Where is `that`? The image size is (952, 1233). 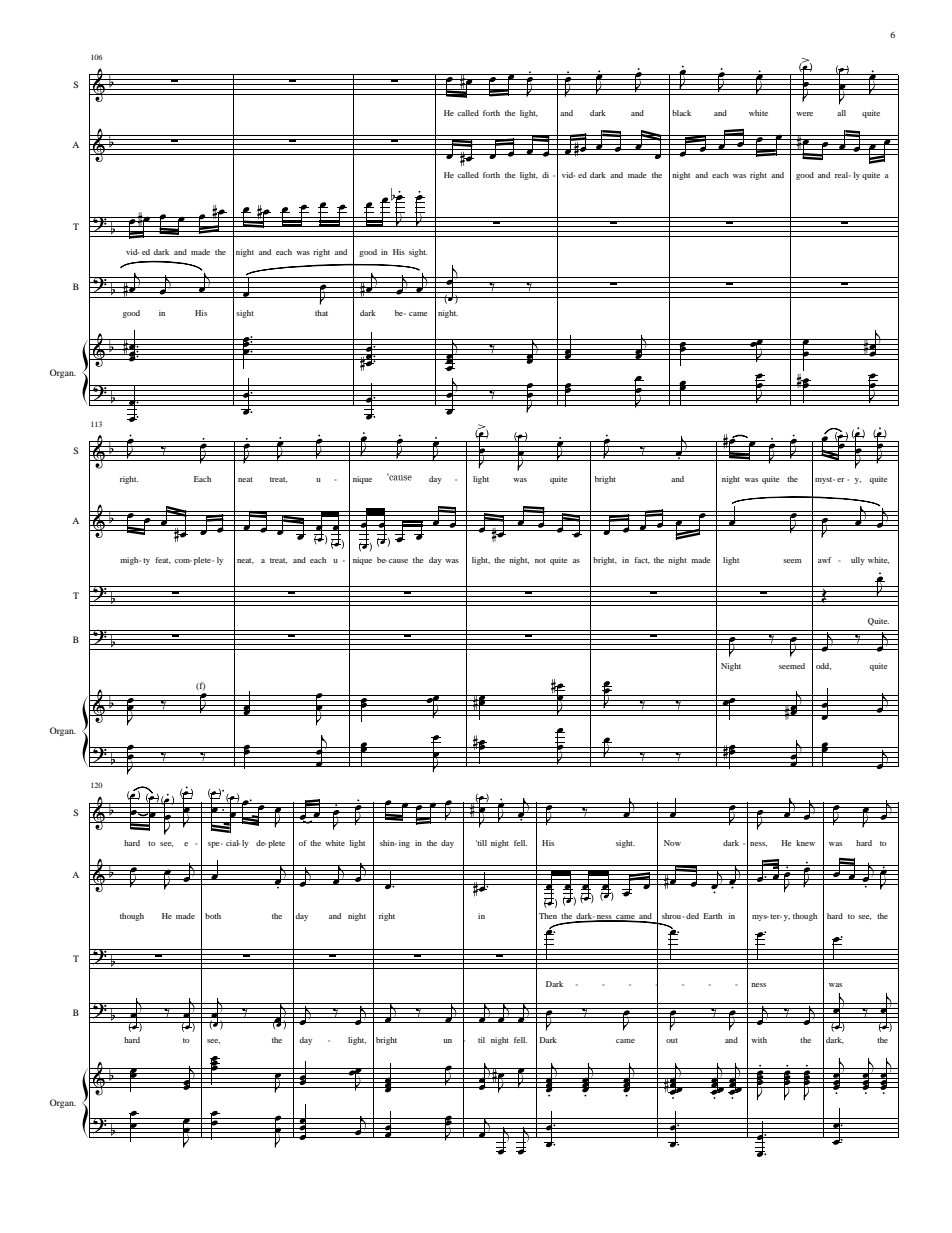 that is located at coordinates (321, 313).
